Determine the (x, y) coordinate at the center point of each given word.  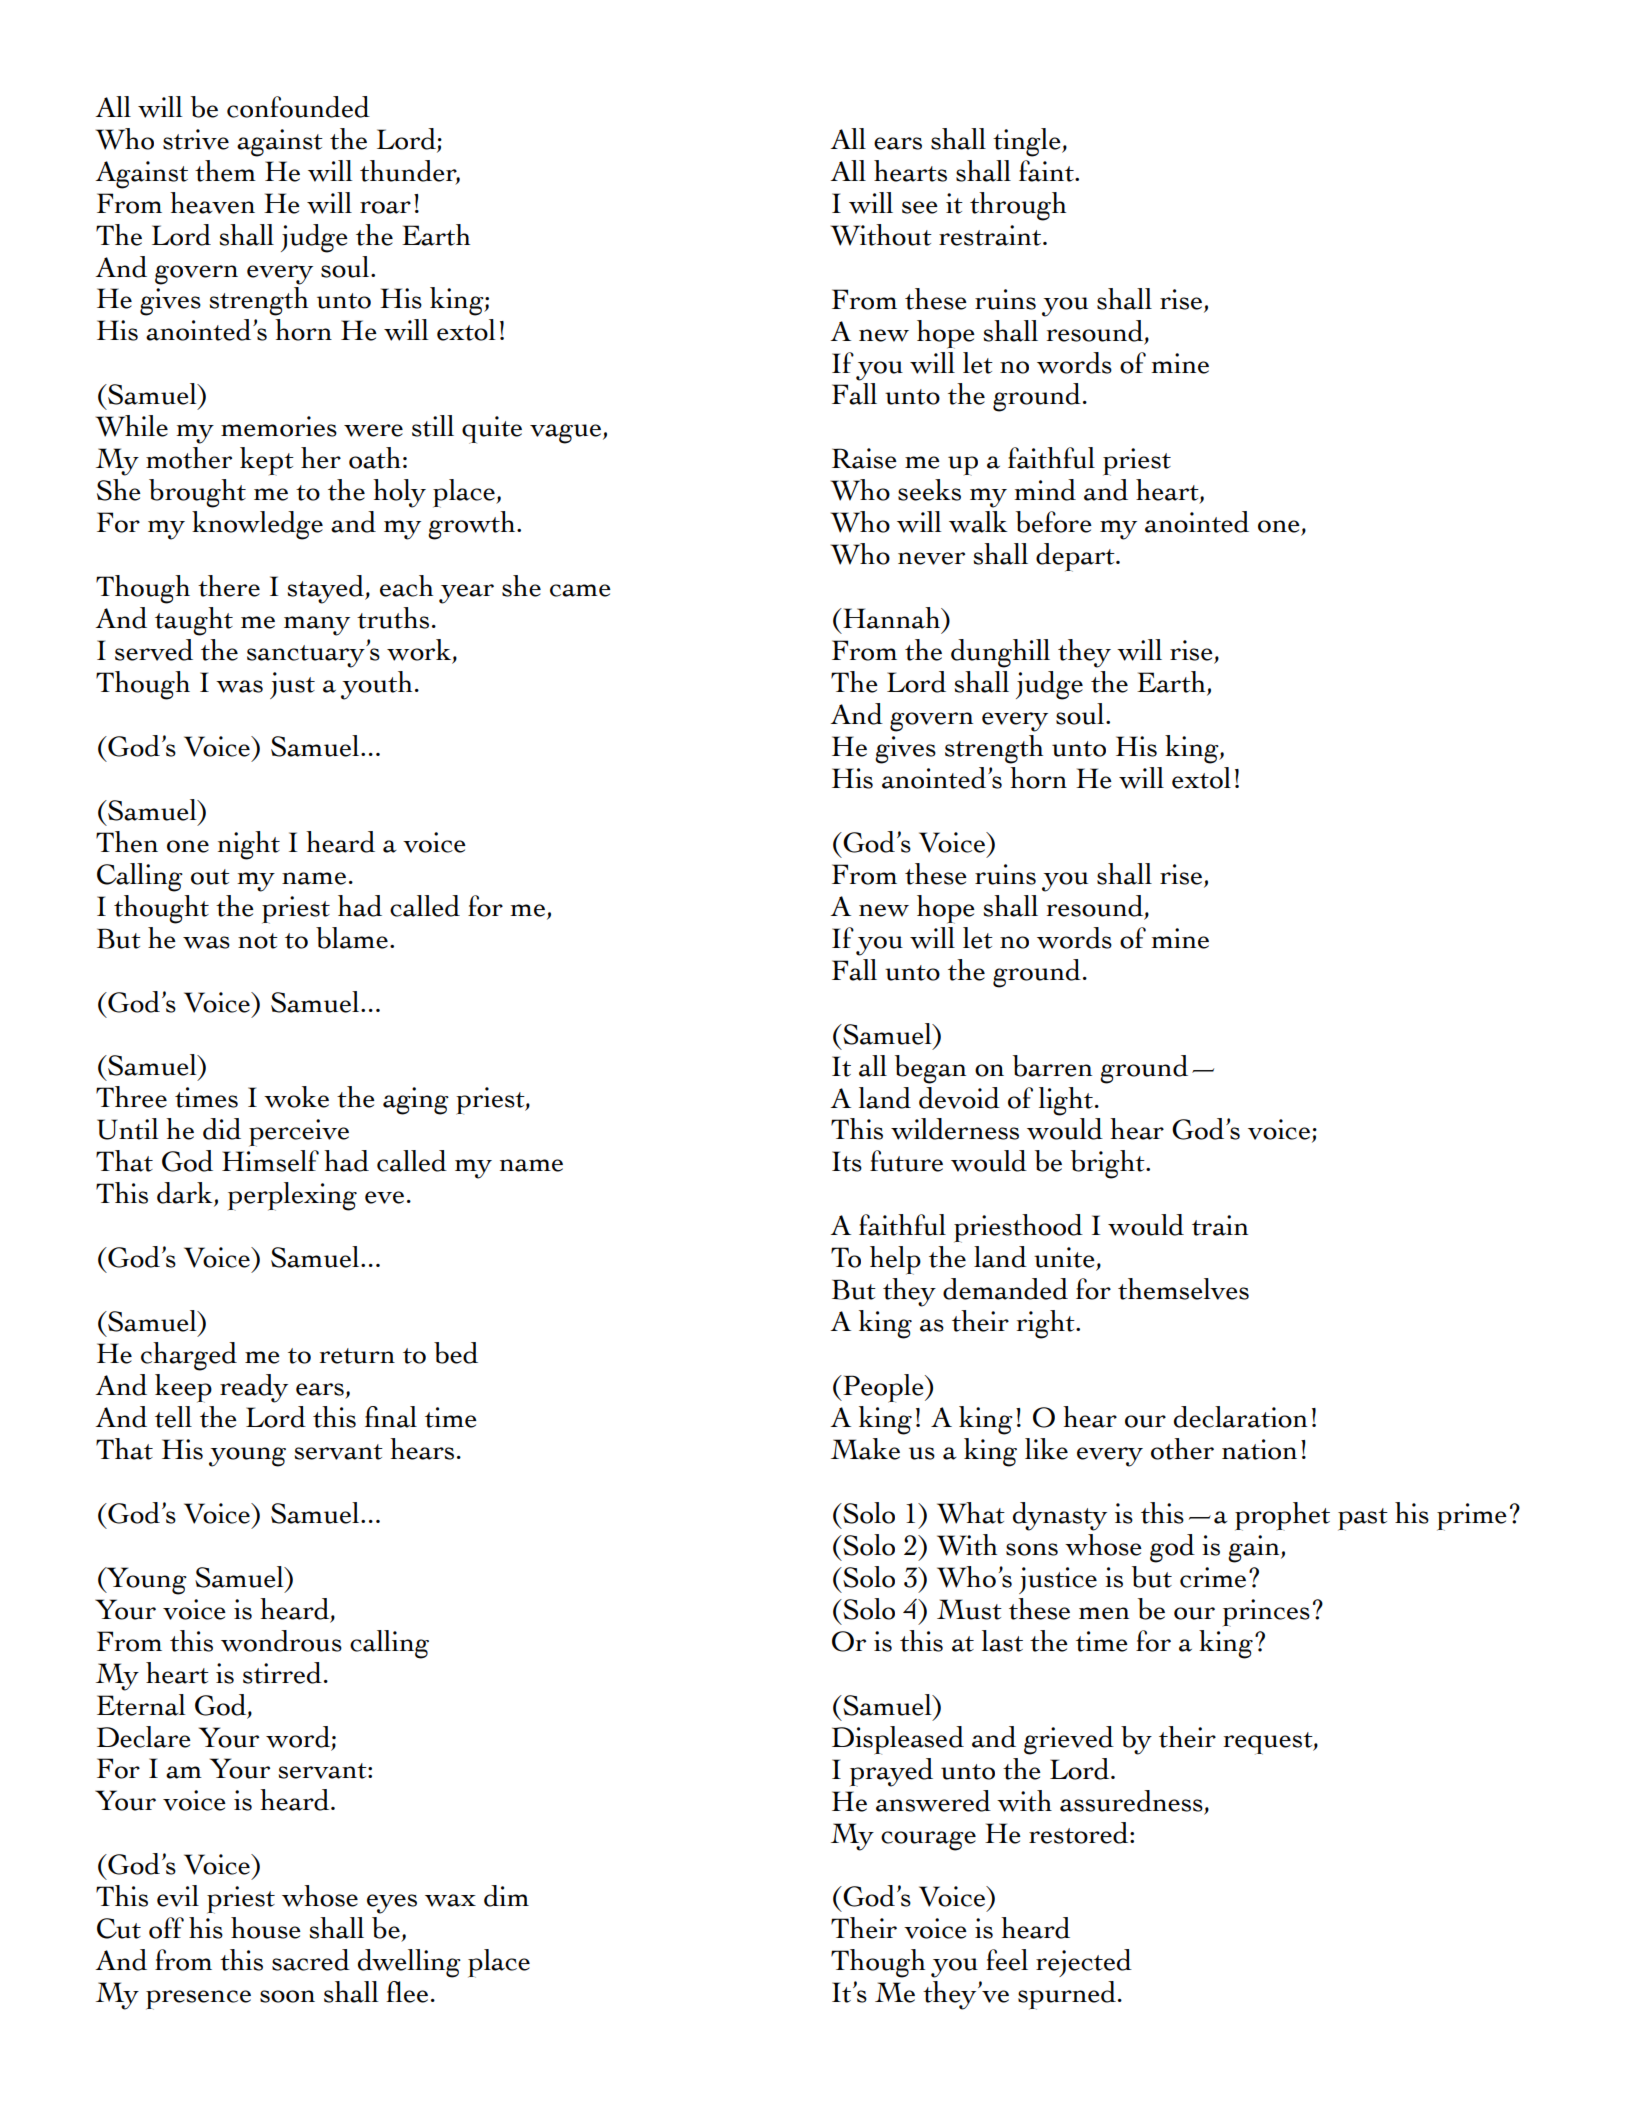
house (266, 1928)
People (883, 1388)
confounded (298, 107)
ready (254, 1388)
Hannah (892, 618)
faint (1047, 171)
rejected (1084, 1963)
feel (1007, 1960)
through (1018, 206)
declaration (1240, 1417)
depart (1076, 557)
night (249, 845)
